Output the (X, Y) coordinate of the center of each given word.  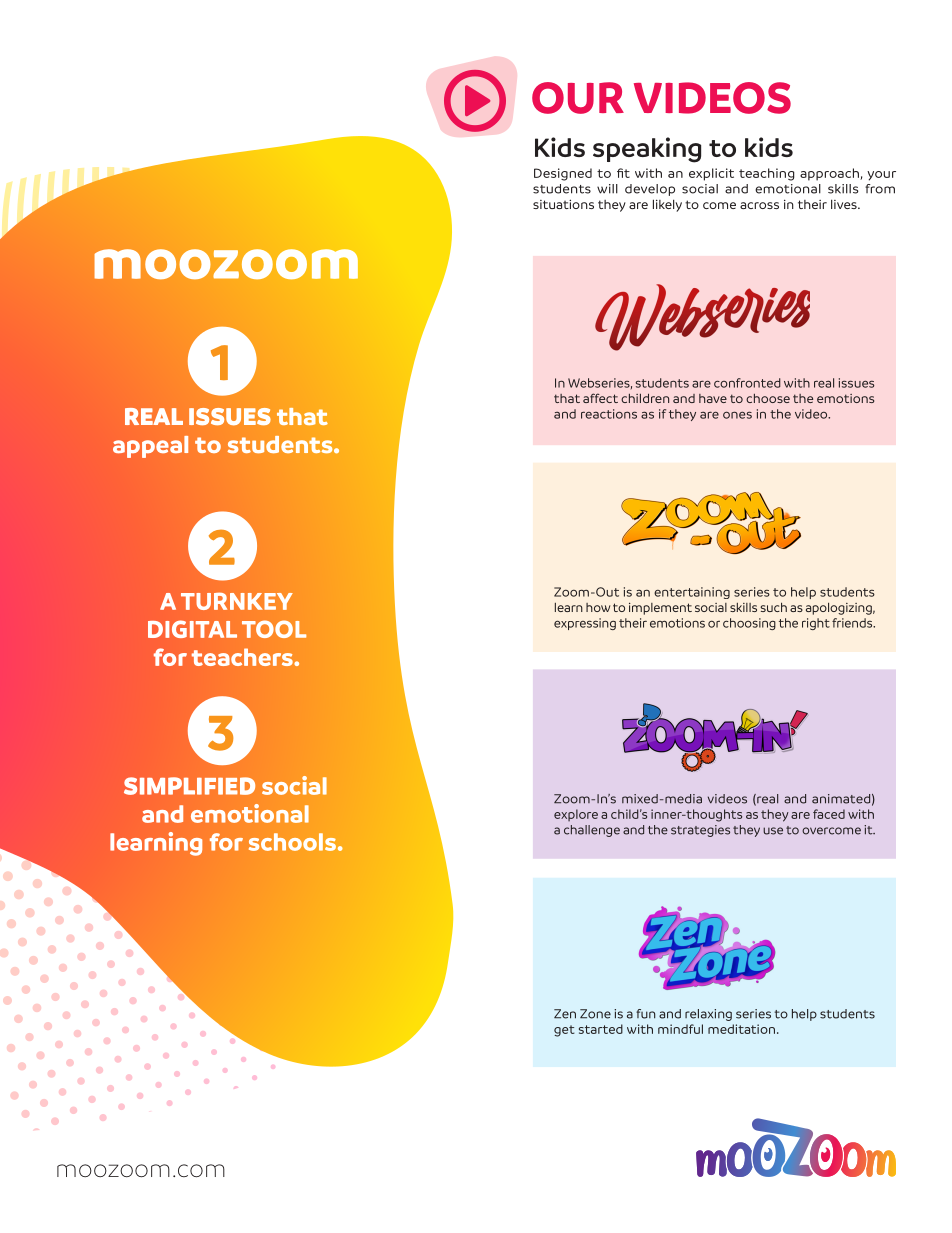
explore (576, 815)
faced (829, 814)
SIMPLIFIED (189, 786)
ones (737, 415)
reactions (609, 414)
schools (292, 842)
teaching (766, 174)
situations (563, 204)
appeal (150, 447)
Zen (565, 1014)
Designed (563, 174)
